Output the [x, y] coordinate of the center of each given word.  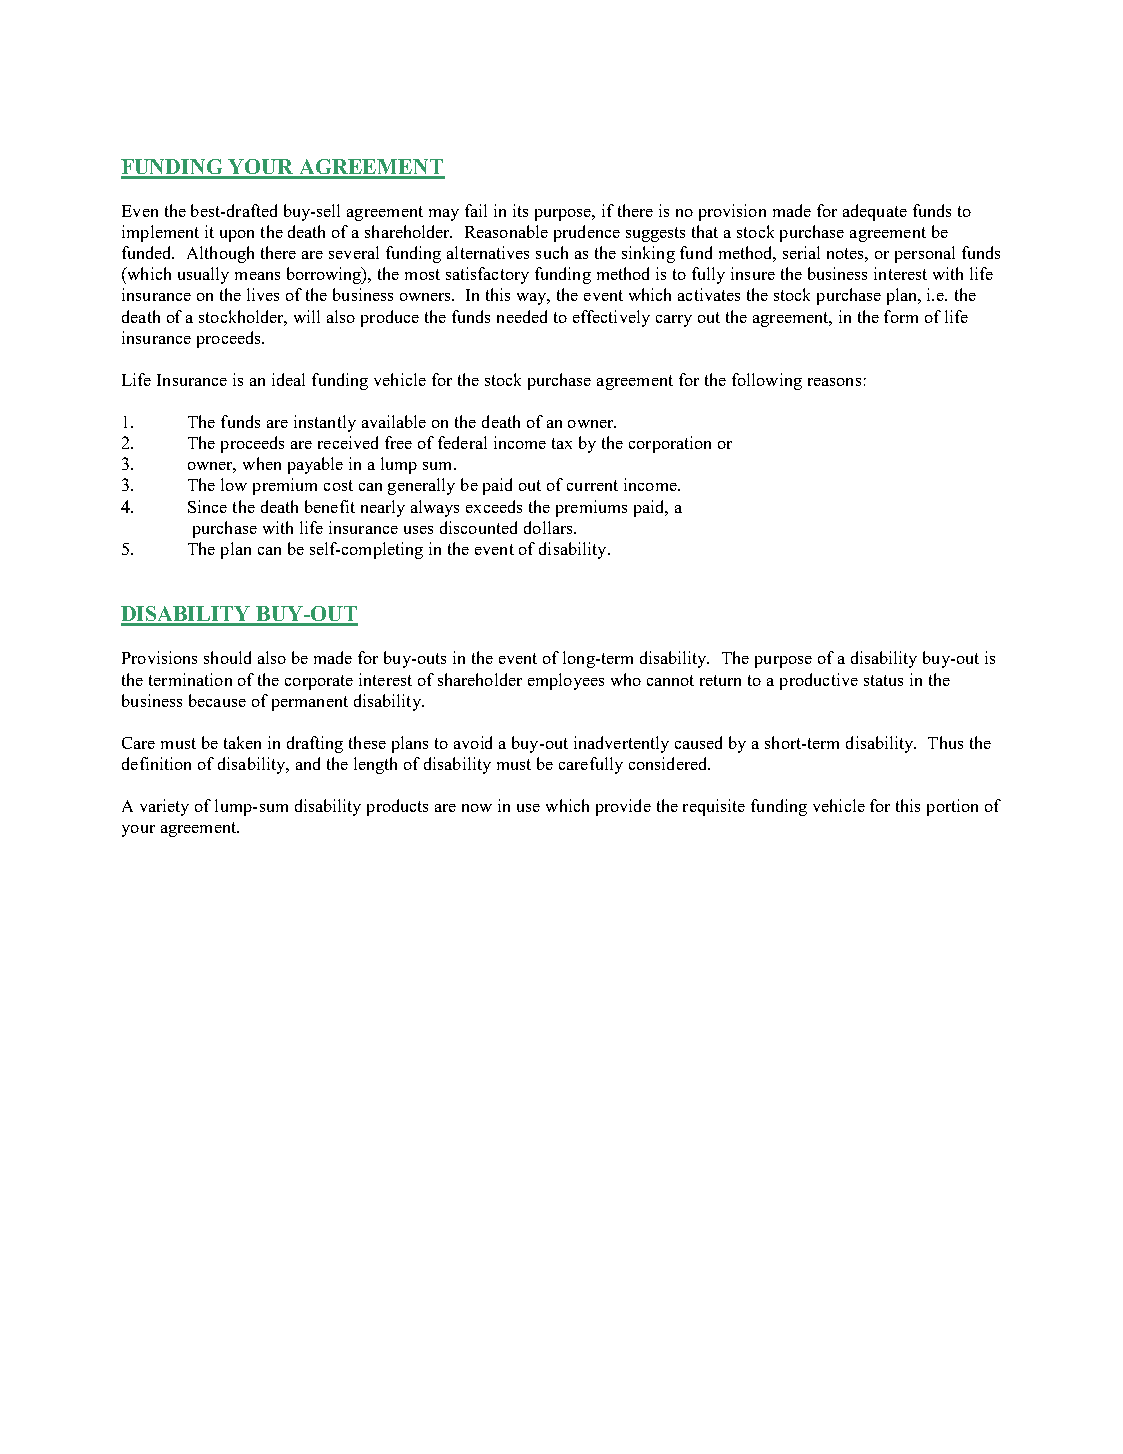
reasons [834, 382]
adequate [875, 212]
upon [237, 236]
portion [952, 807]
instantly [325, 423]
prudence [587, 233]
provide [623, 807]
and [308, 763]
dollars [549, 527]
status [883, 680]
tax [562, 443]
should [227, 657]
